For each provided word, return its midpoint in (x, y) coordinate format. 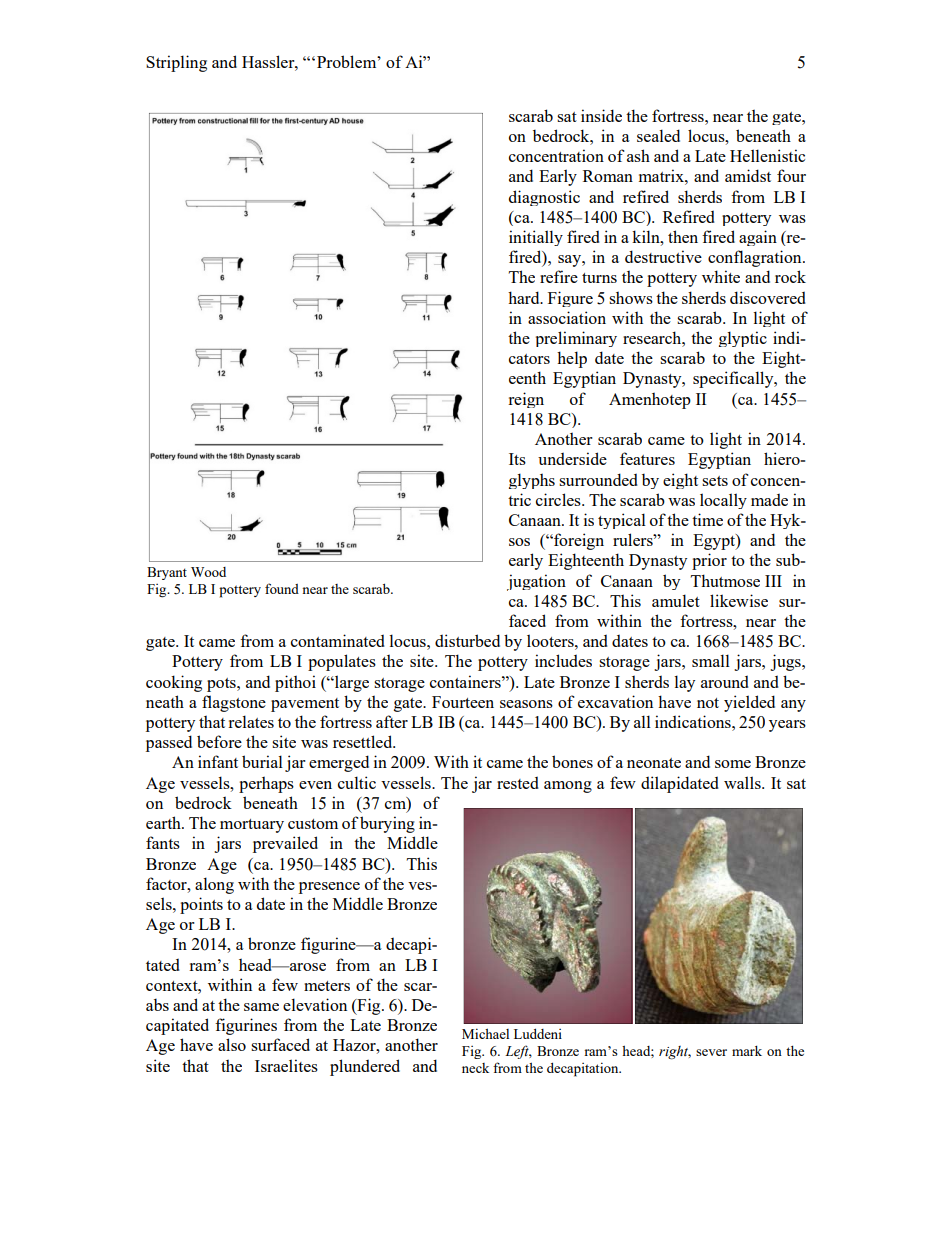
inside (601, 115)
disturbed (467, 640)
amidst (748, 175)
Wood (208, 572)
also (232, 1044)
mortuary (252, 826)
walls (743, 782)
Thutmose (725, 580)
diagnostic (544, 198)
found (282, 588)
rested (518, 782)
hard (525, 297)
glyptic (743, 339)
